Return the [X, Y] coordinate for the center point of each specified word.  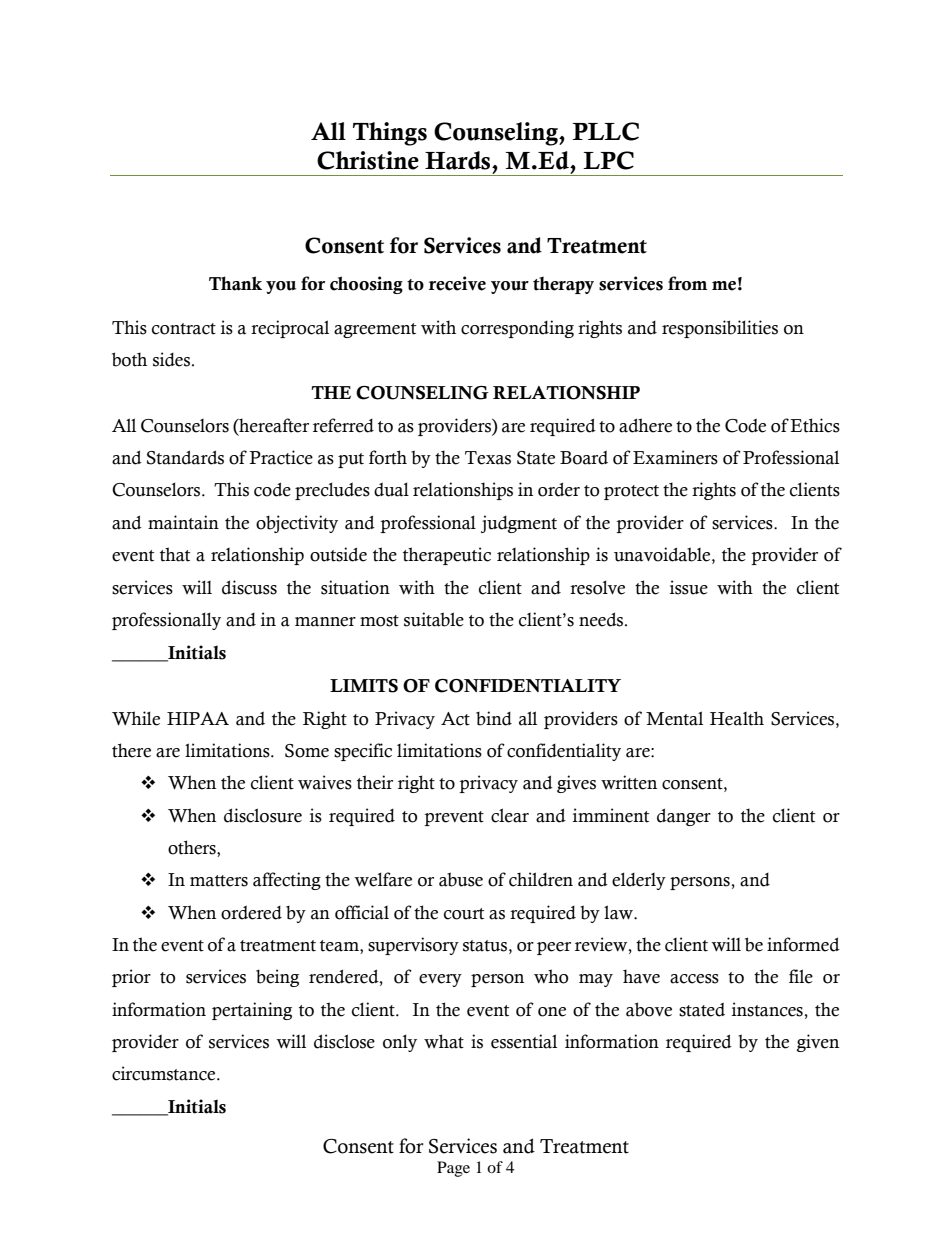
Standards [185, 457]
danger [684, 817]
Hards [459, 160]
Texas [488, 458]
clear [510, 815]
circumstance [165, 1073]
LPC [608, 160]
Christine [368, 160]
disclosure [263, 815]
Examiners [675, 457]
